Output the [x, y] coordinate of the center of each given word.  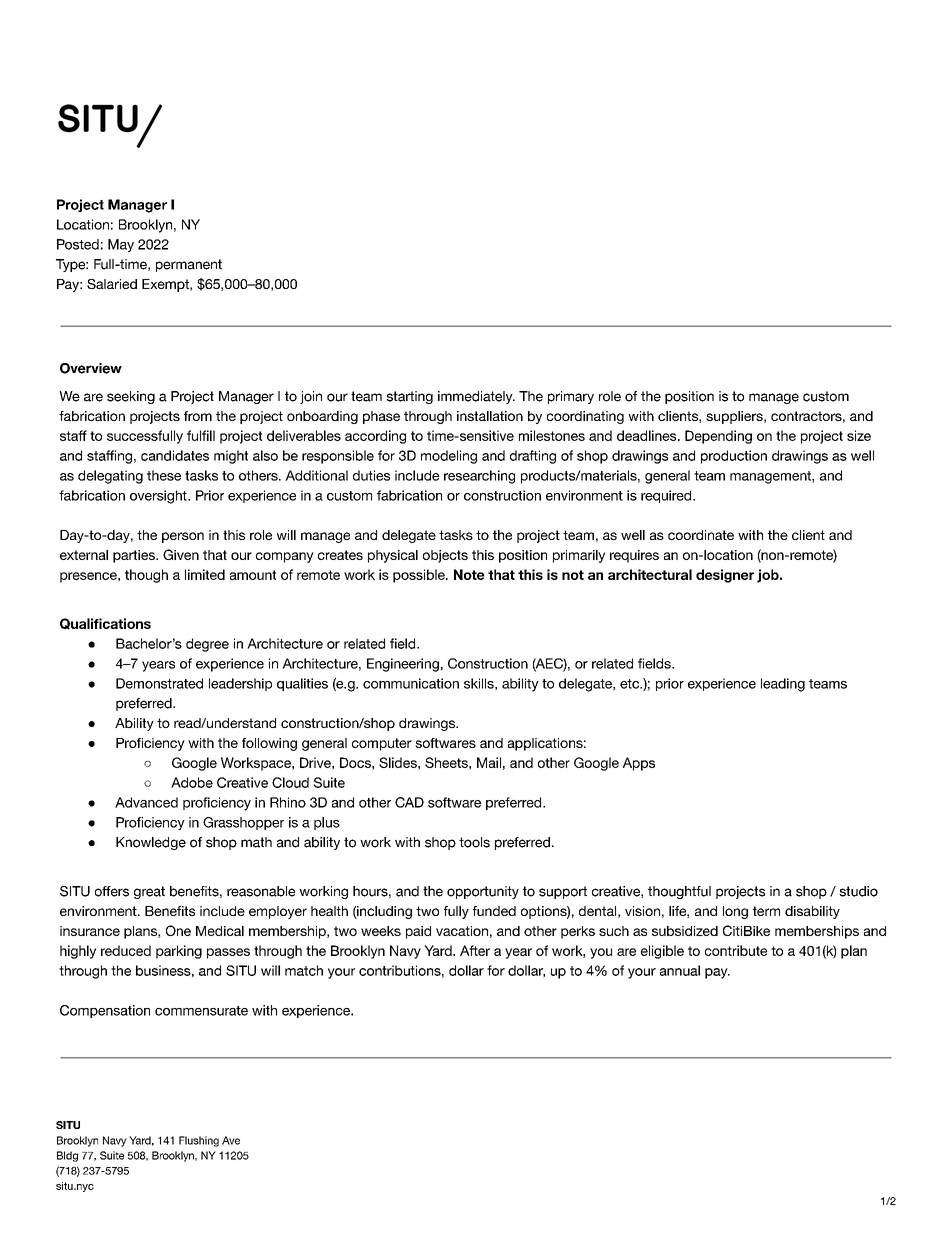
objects [445, 556]
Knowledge [151, 843]
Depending [718, 437]
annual [680, 970]
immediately [476, 397]
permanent [189, 265]
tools [474, 842]
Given [181, 554]
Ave [231, 1140]
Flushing [199, 1141]
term [766, 911]
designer [725, 576]
